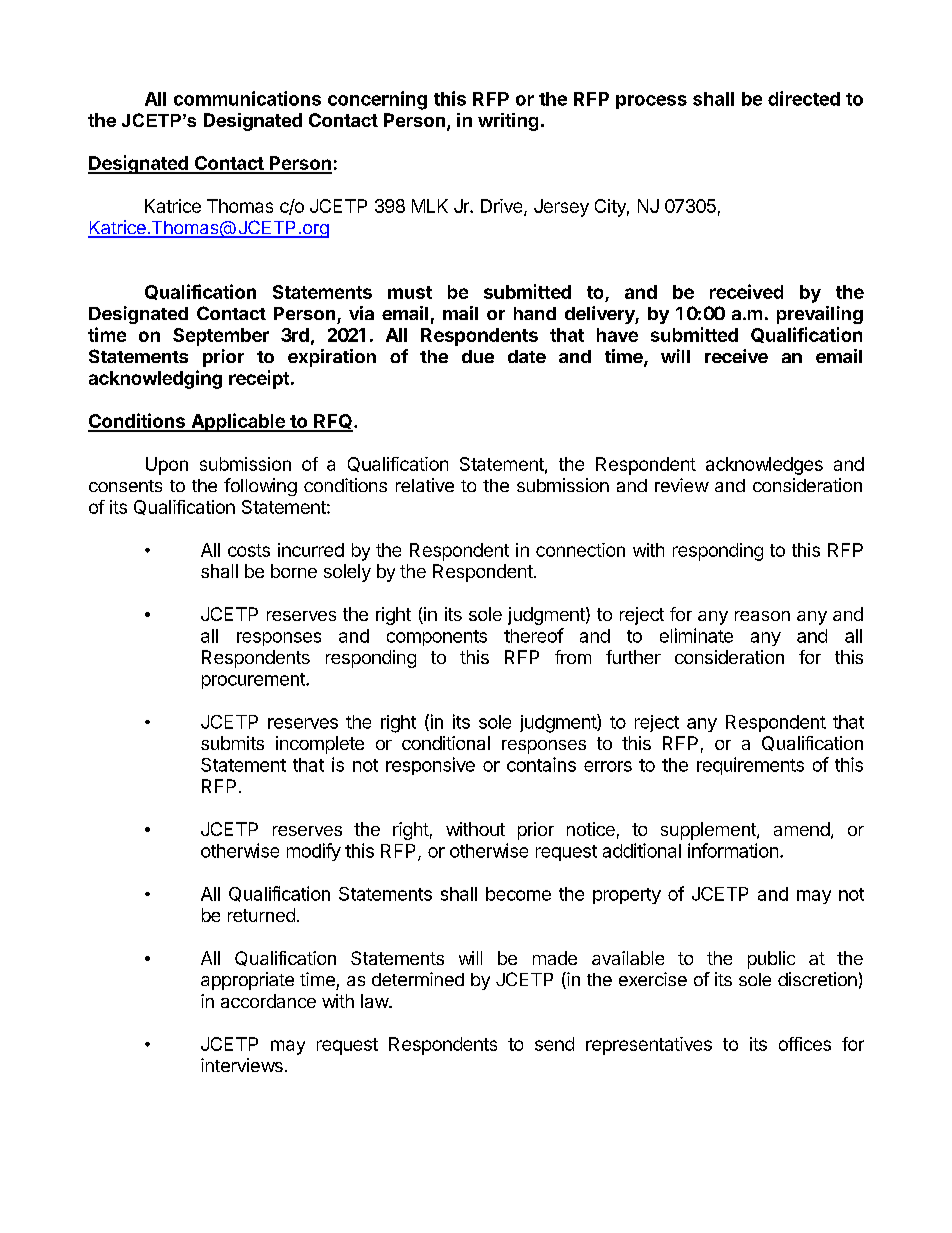 This screenshot has width=952, height=1233. Describe the element at coordinates (232, 743) in the screenshot. I see `submits` at that location.
